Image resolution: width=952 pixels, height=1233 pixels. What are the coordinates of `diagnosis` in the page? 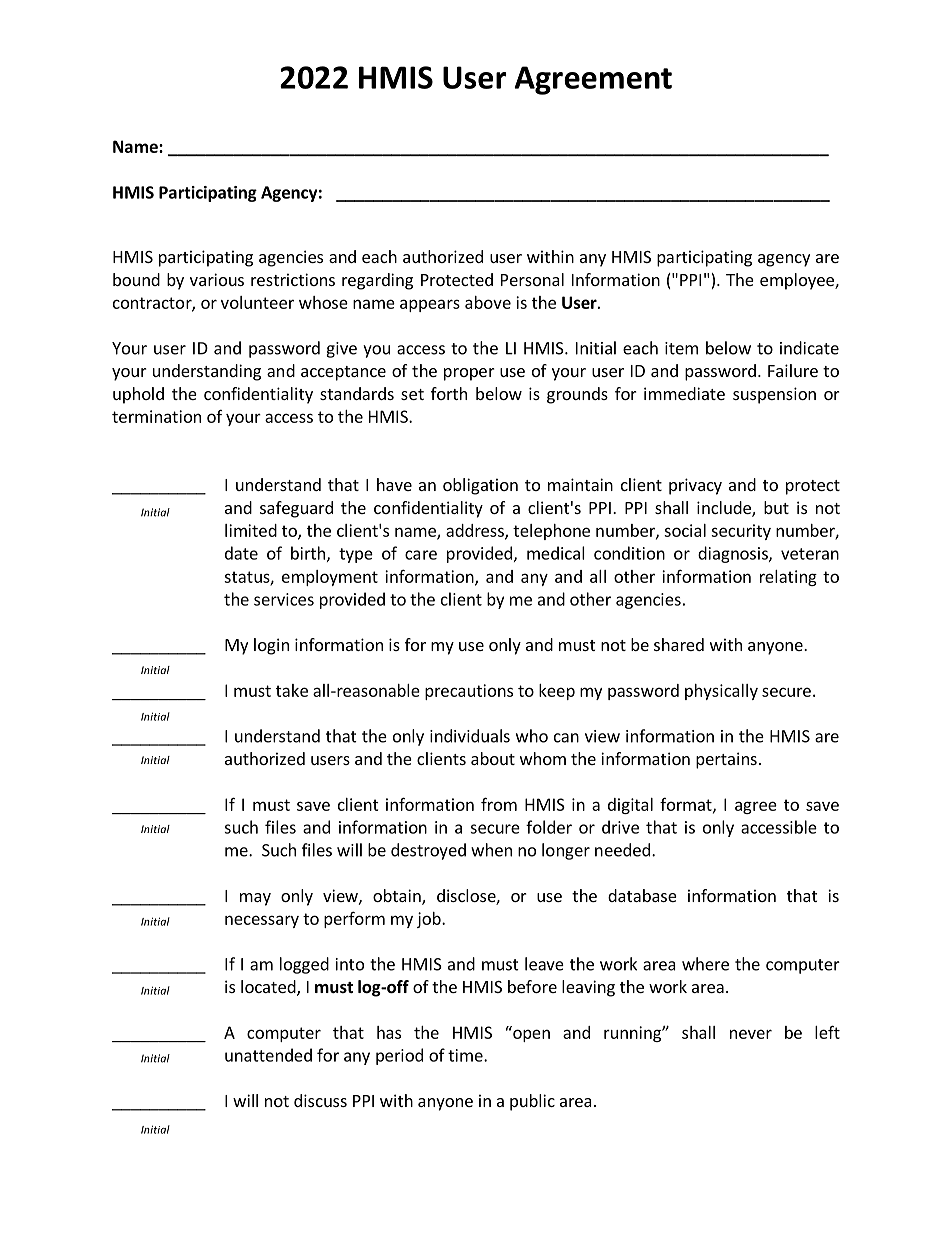 It's located at (734, 554).
